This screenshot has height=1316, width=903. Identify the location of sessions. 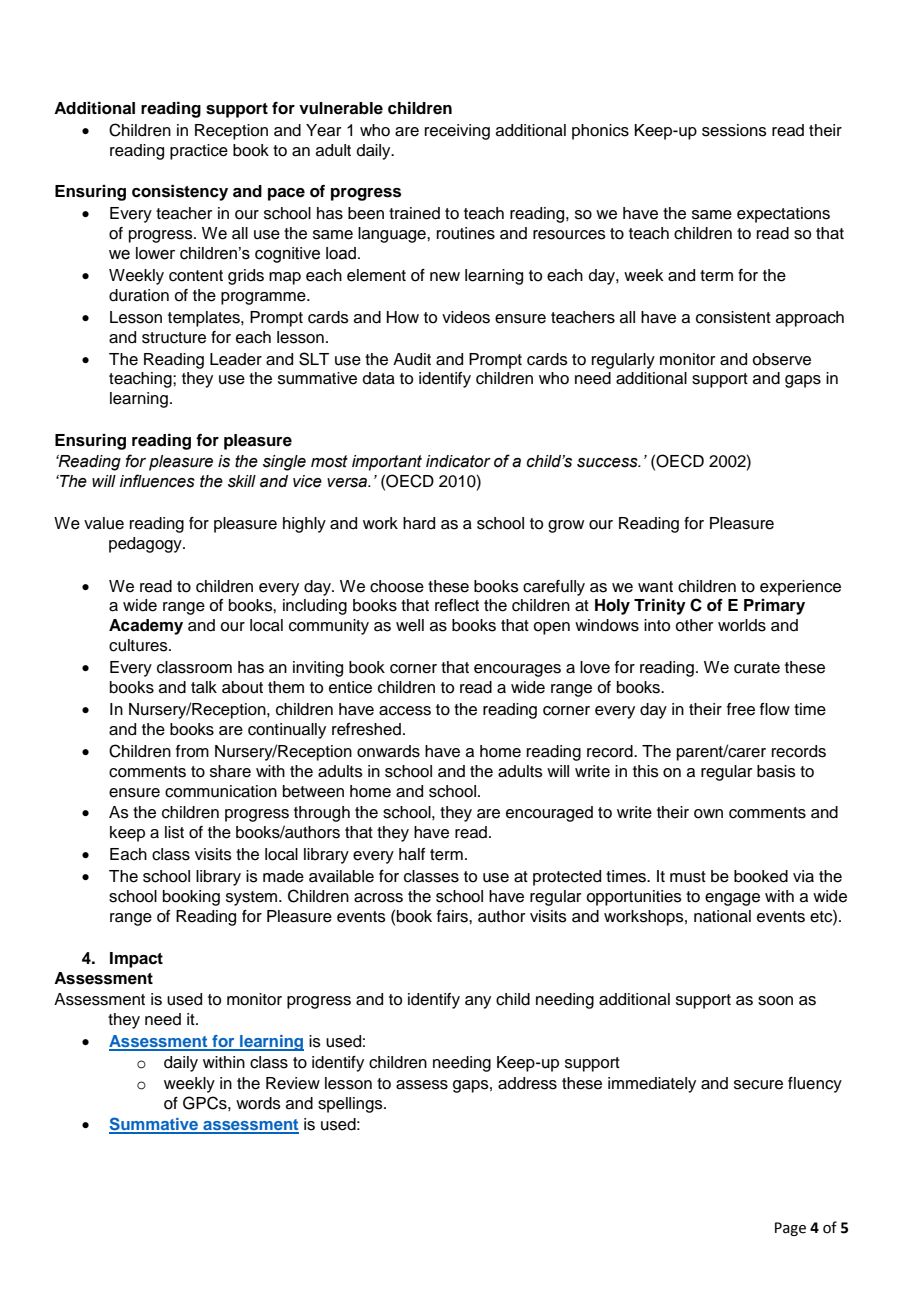
(734, 130).
